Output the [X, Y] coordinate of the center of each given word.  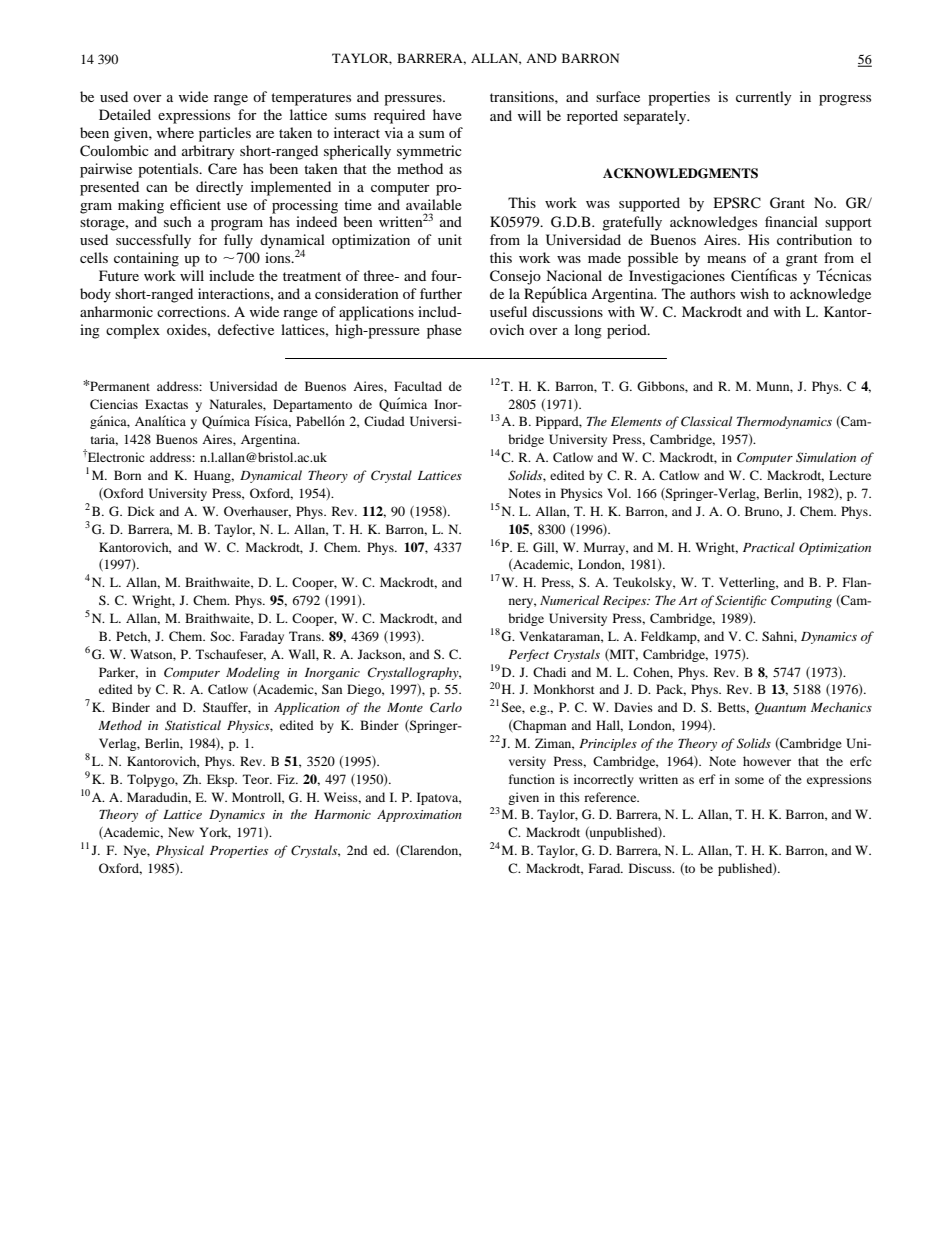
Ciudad [384, 421]
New [181, 832]
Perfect [528, 655]
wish [754, 293]
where [175, 132]
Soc [222, 636]
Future [119, 275]
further [441, 293]
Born [127, 475]
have [447, 114]
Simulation [826, 457]
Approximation [419, 816]
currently [764, 98]
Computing [801, 601]
